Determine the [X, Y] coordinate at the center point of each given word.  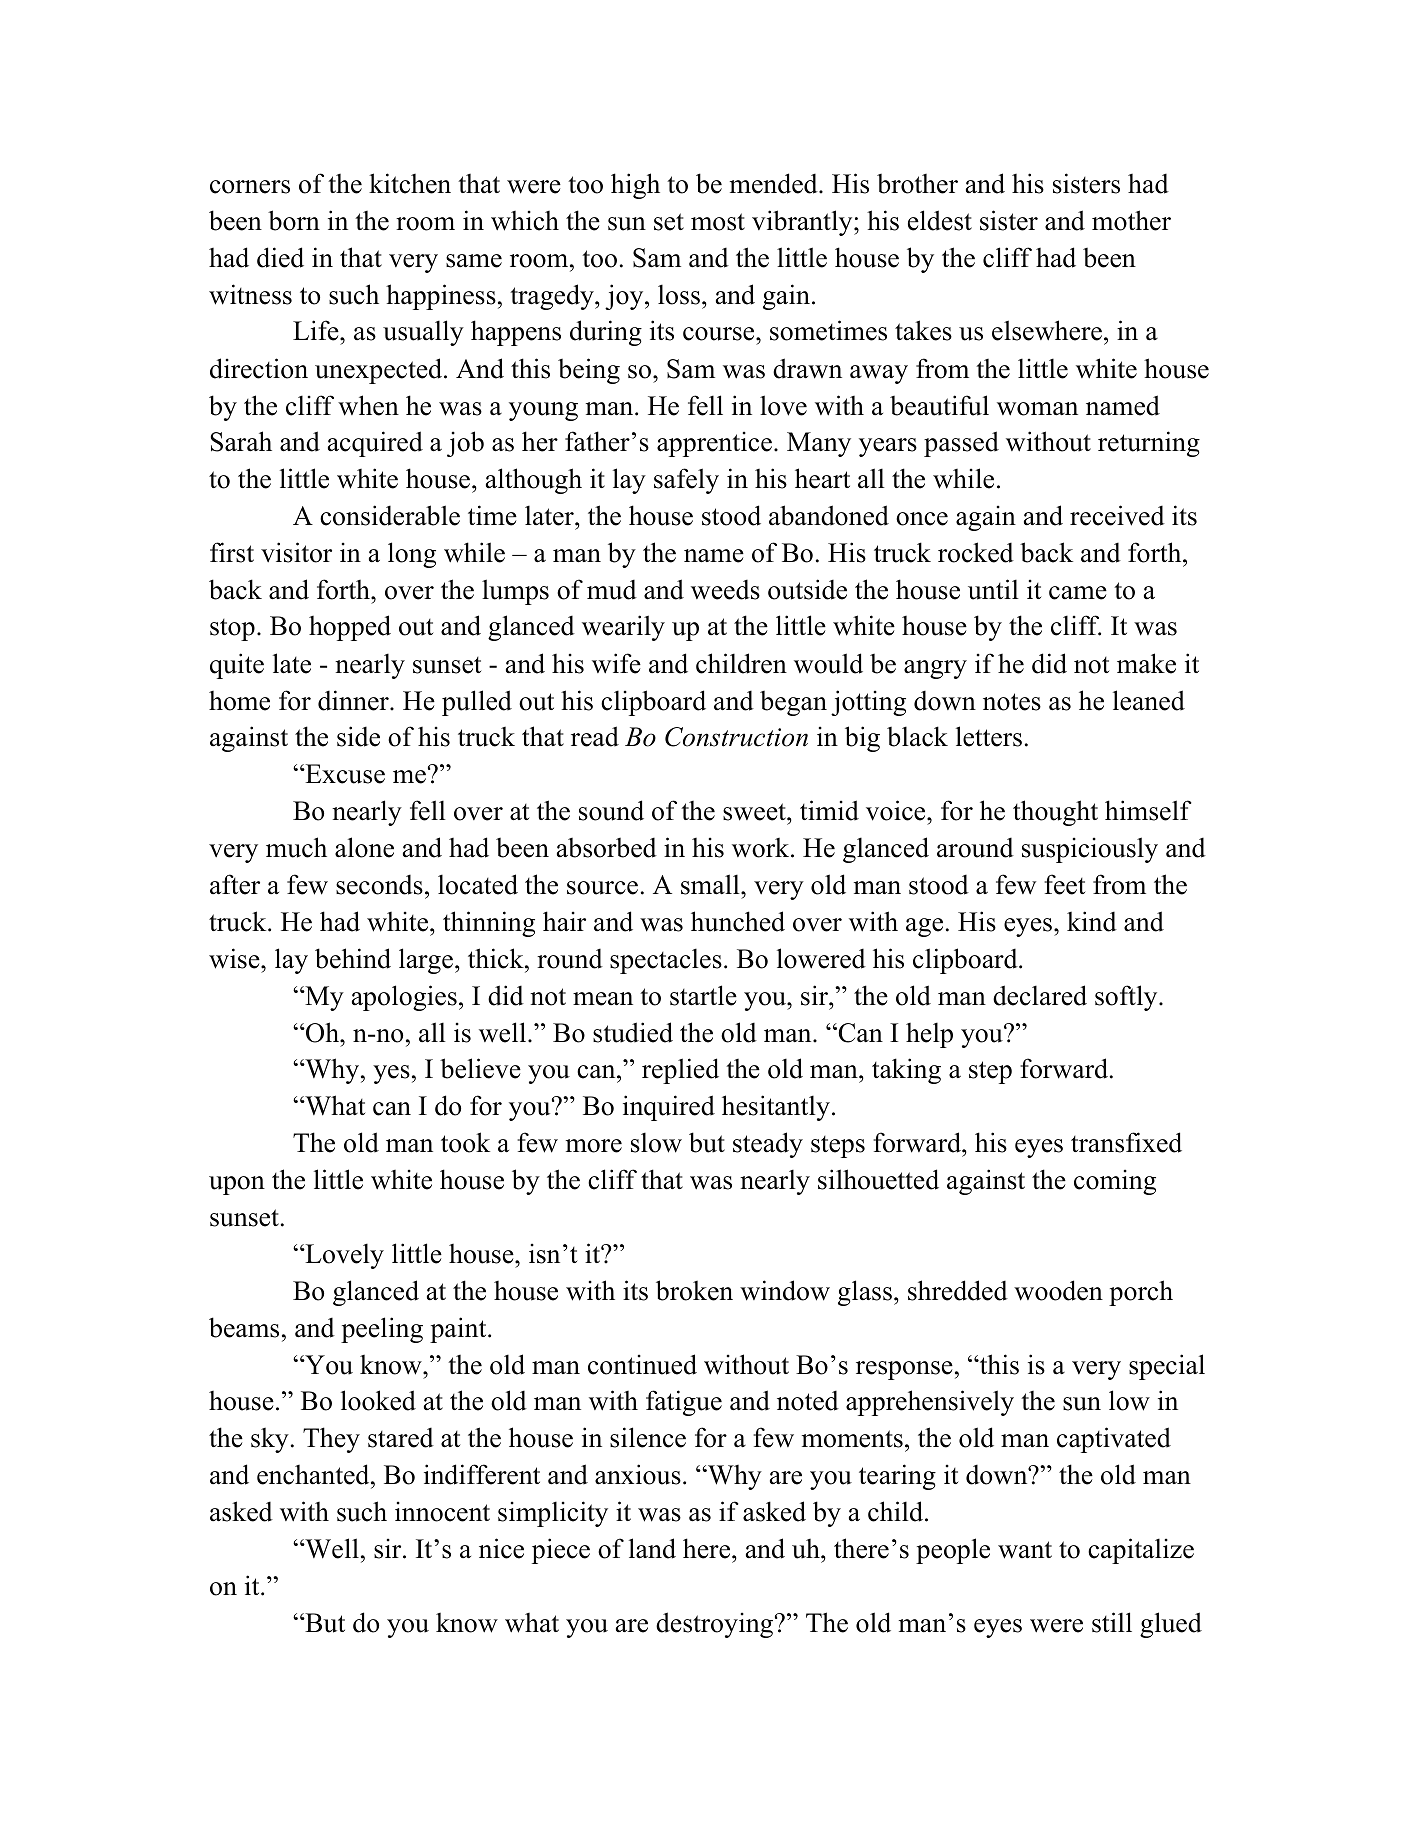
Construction [736, 737]
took [465, 1142]
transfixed [1126, 1142]
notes [1012, 702]
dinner [354, 700]
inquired [669, 1108]
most [718, 222]
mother [1131, 220]
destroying [716, 1625]
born [294, 220]
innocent [442, 1511]
